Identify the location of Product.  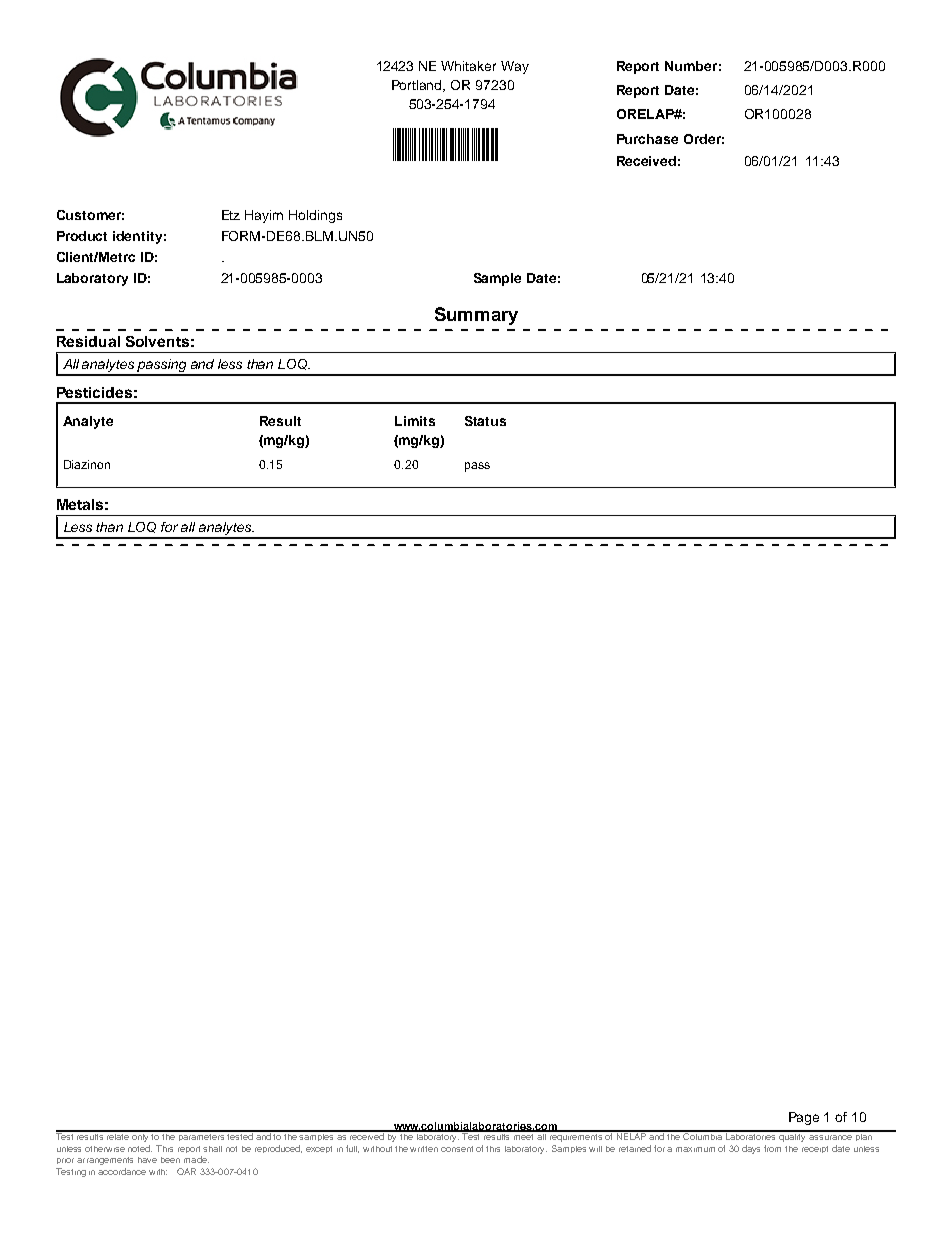
(82, 236).
